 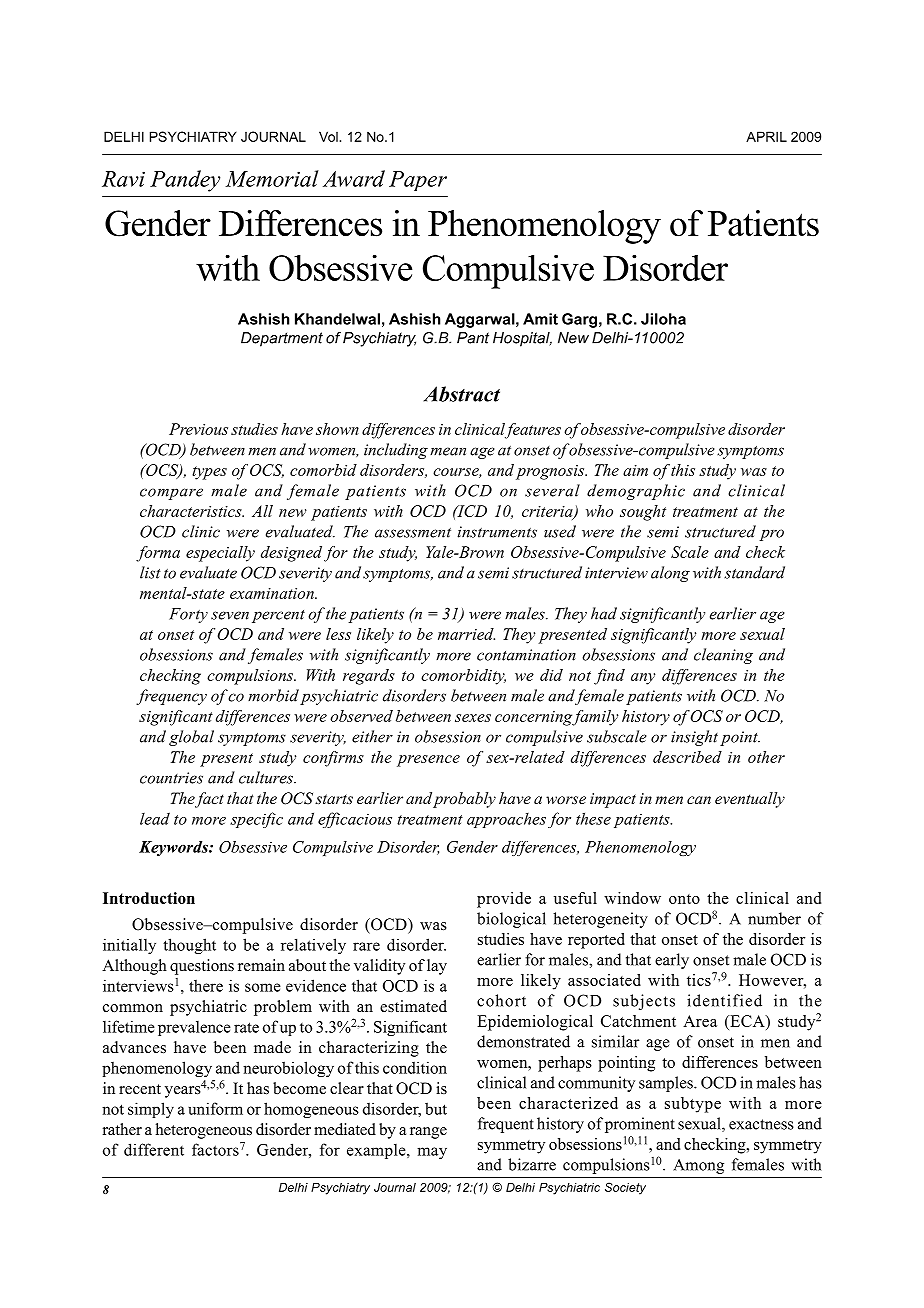 What do you see at coordinates (766, 136) in the image?
I see `APRIL` at bounding box center [766, 136].
